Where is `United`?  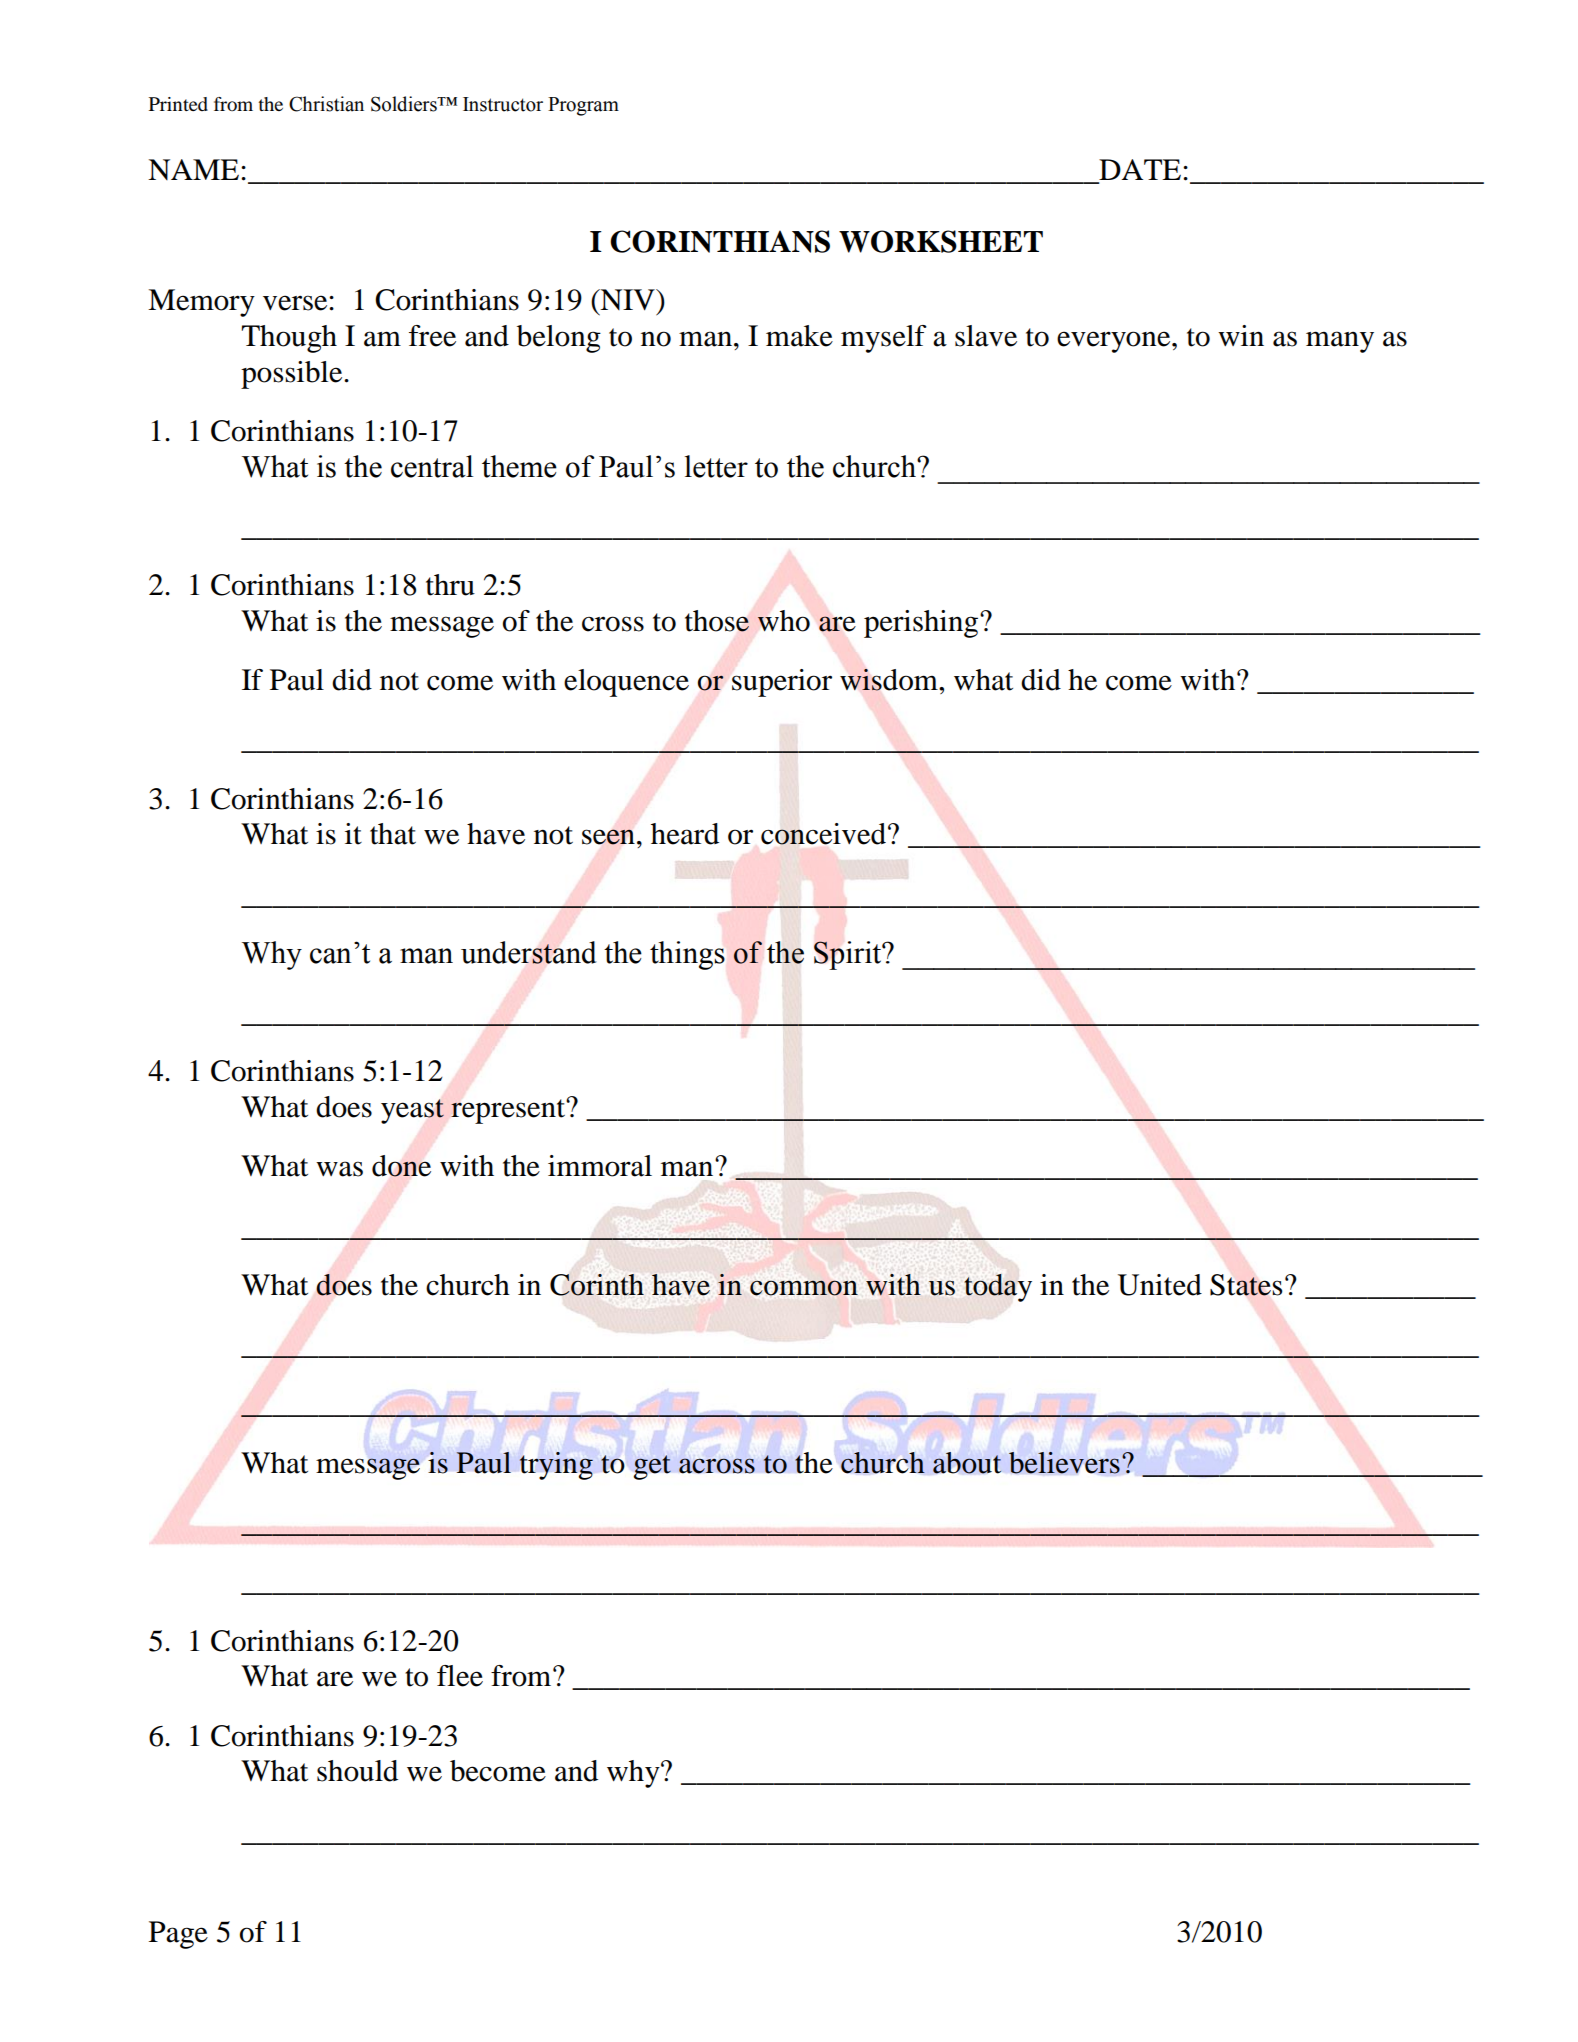
United is located at coordinates (1160, 1285).
